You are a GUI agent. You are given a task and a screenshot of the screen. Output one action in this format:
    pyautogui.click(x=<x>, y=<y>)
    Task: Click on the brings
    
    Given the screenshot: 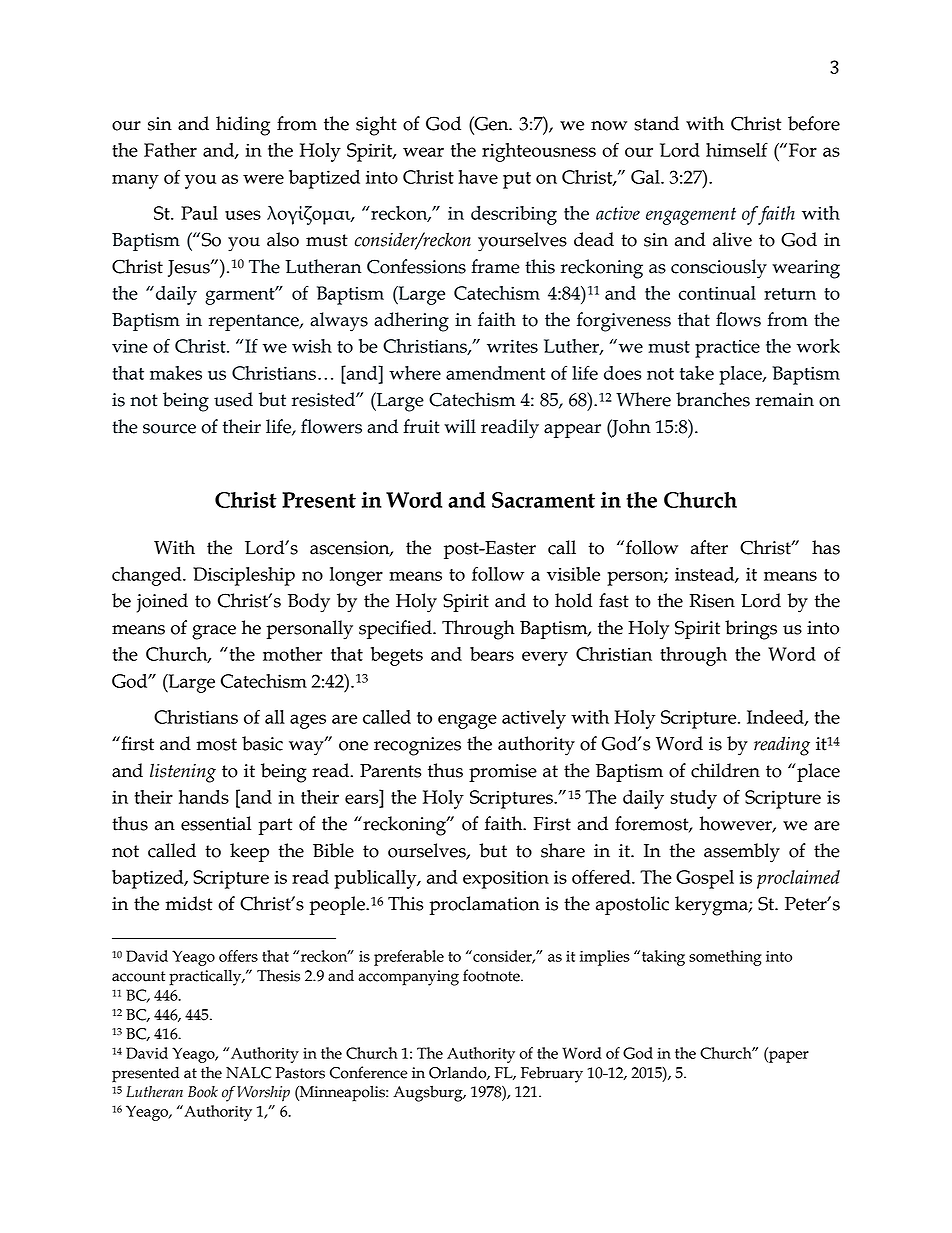 What is the action you would take?
    pyautogui.click(x=751, y=630)
